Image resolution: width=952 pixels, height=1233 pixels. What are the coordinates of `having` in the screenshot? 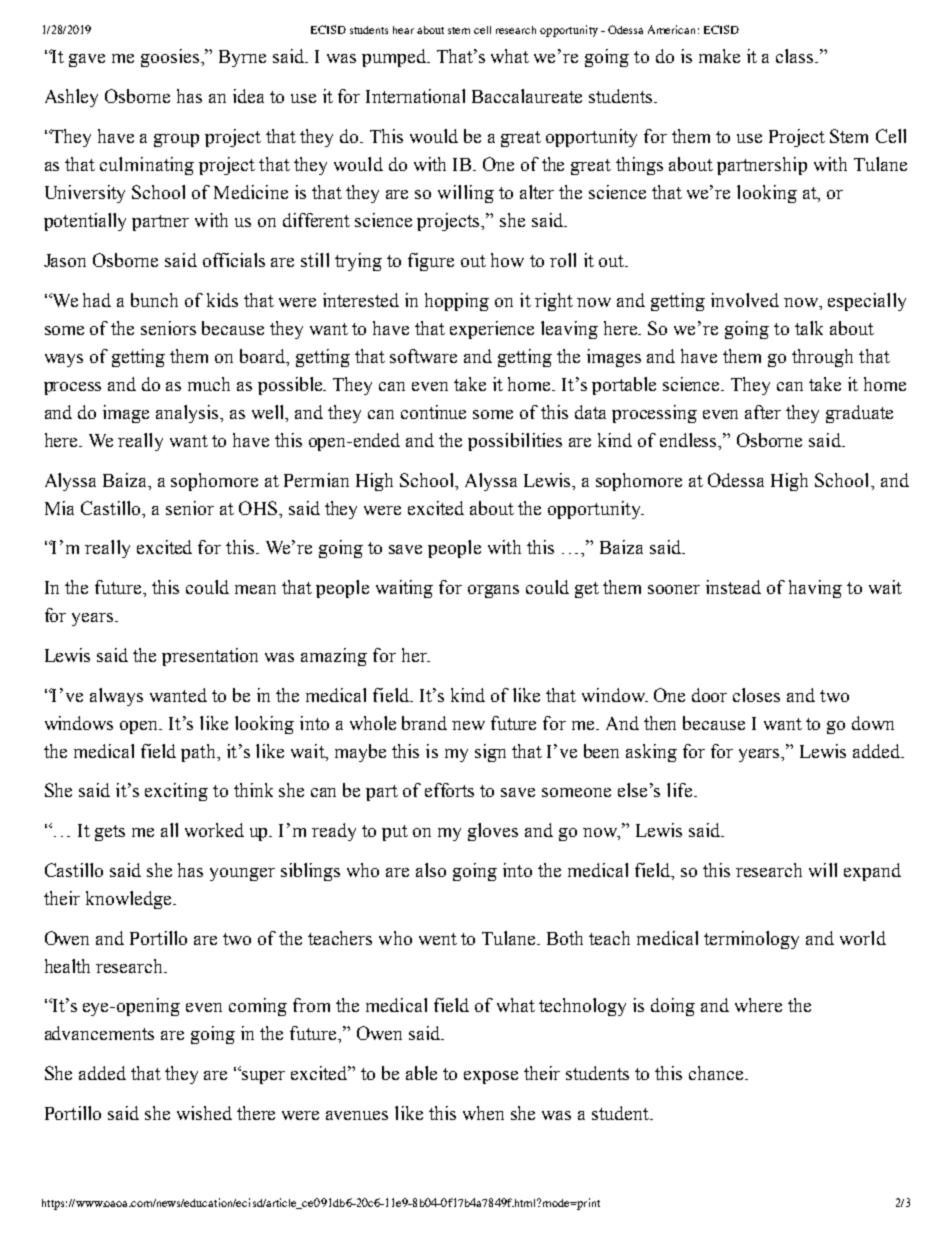 It's located at (815, 589).
